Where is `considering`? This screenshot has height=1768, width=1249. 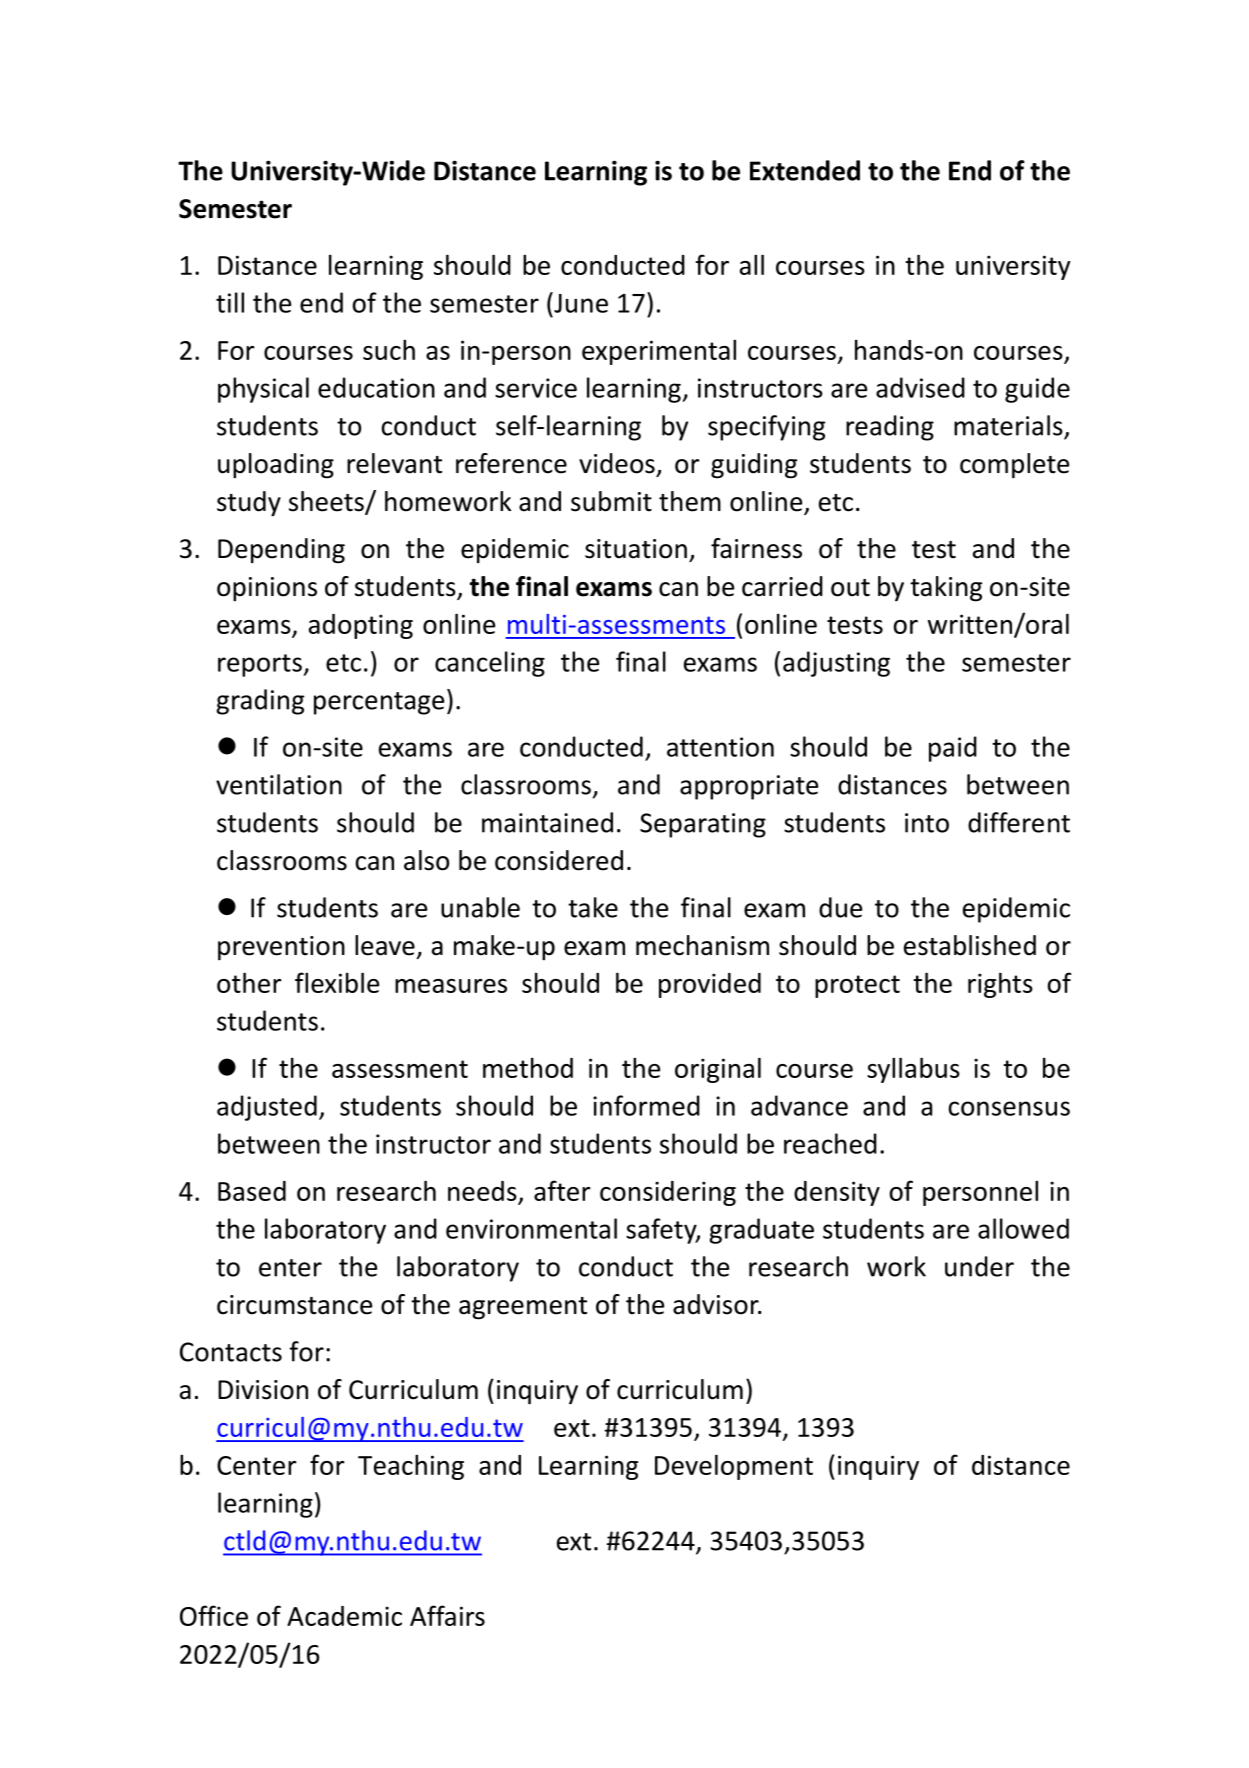
considering is located at coordinates (668, 1193).
